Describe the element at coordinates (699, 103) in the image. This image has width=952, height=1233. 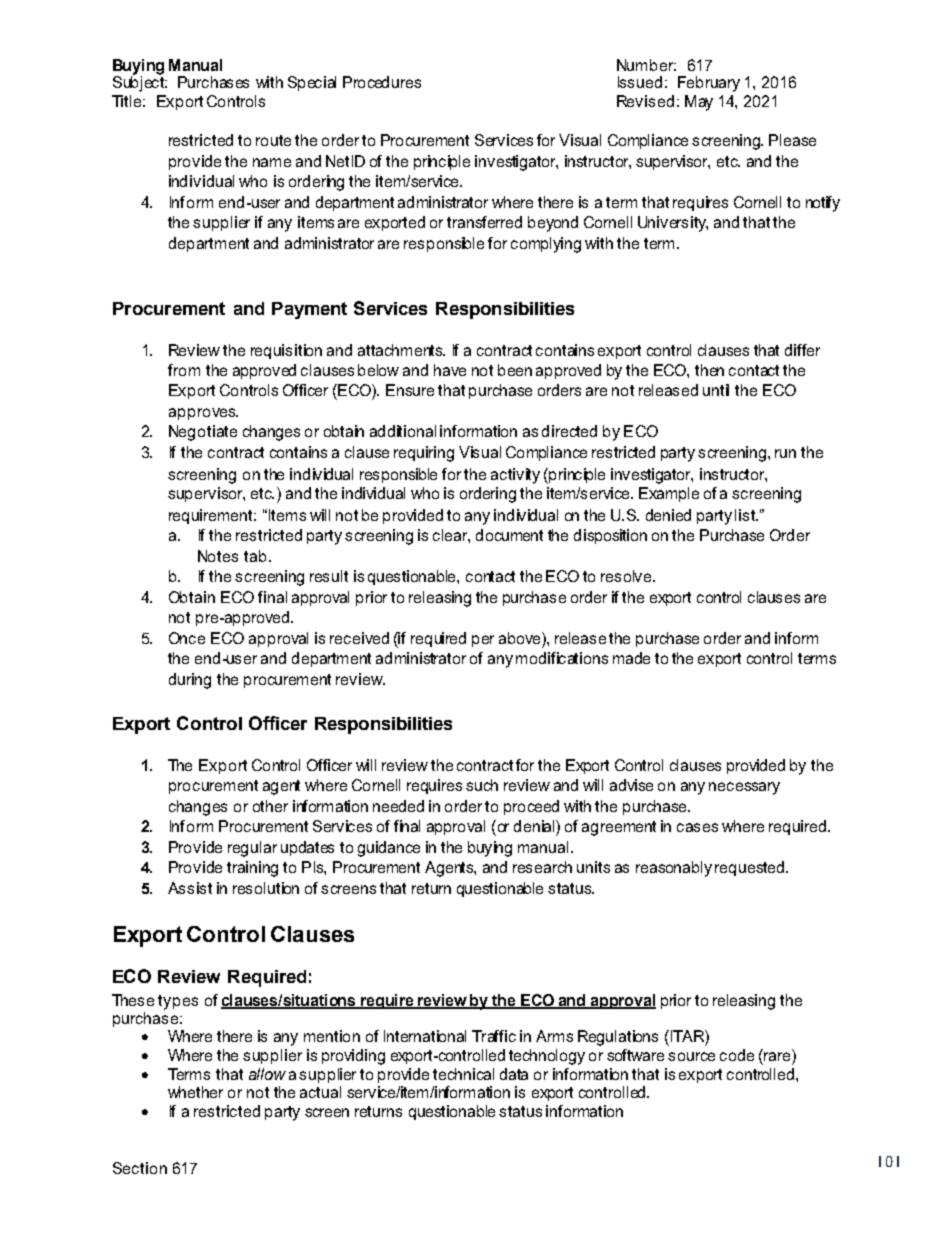
I see `May` at that location.
